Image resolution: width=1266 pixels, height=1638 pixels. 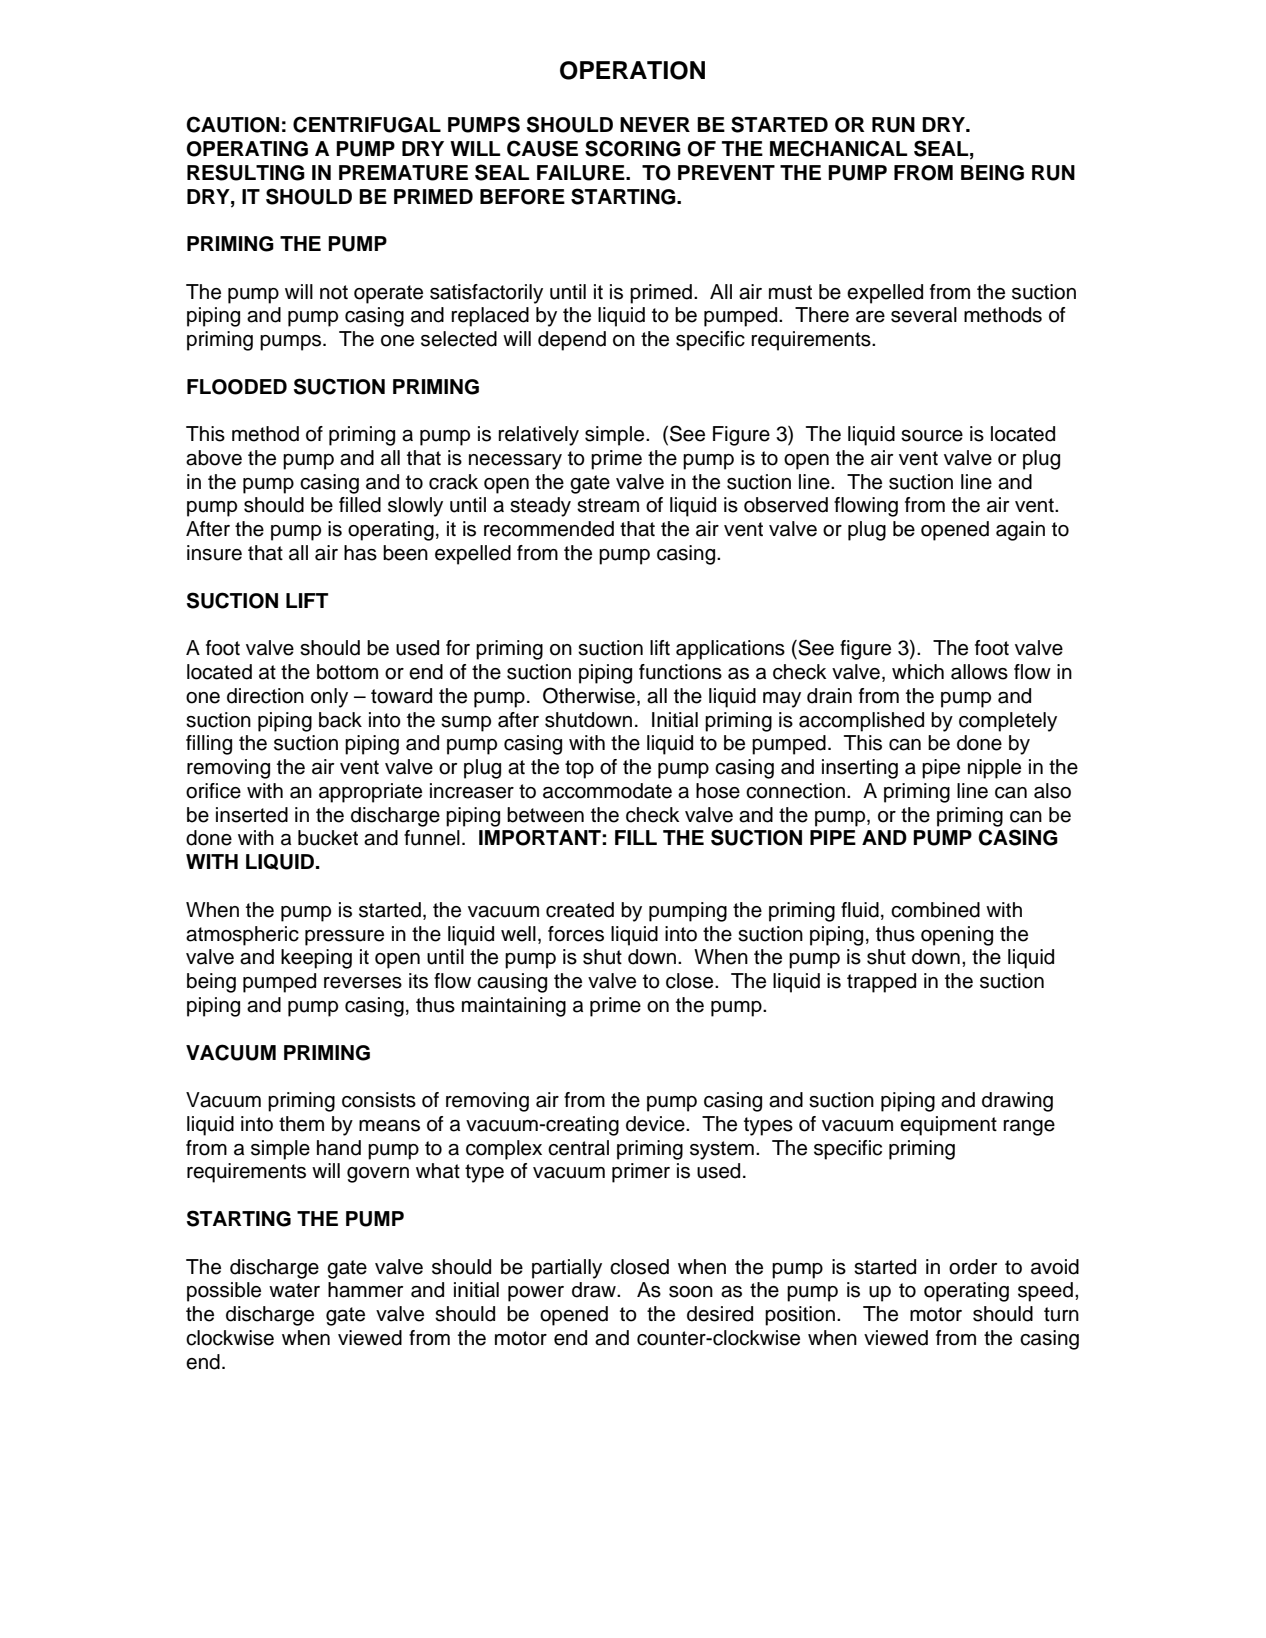 I want to click on allows, so click(x=979, y=672).
